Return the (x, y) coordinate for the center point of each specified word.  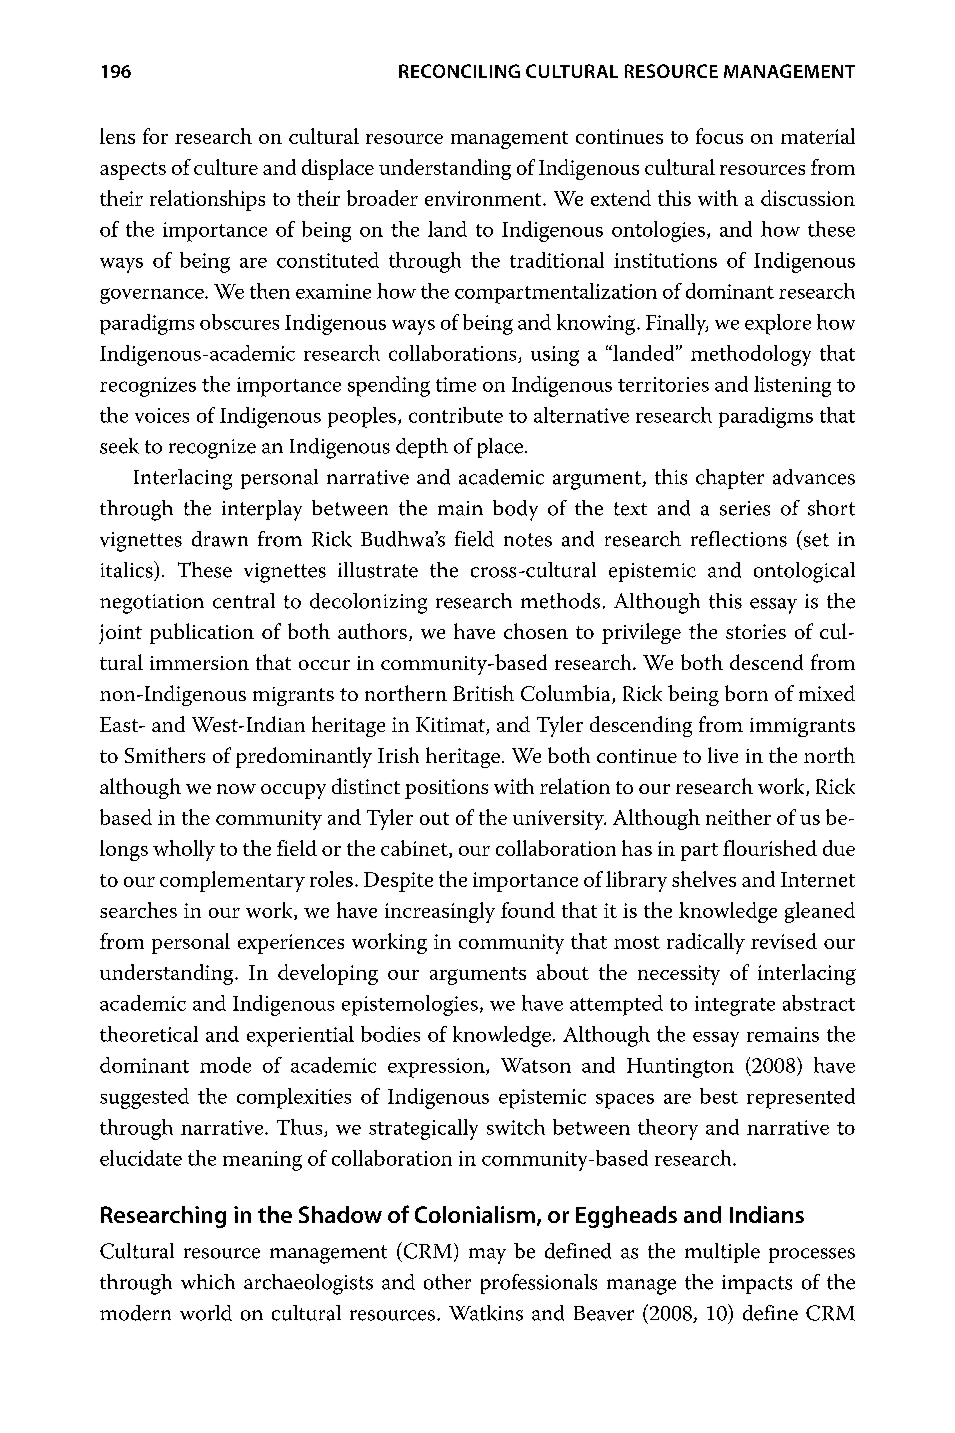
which (208, 1282)
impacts (757, 1284)
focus (719, 136)
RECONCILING (459, 71)
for (155, 136)
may (487, 1256)
